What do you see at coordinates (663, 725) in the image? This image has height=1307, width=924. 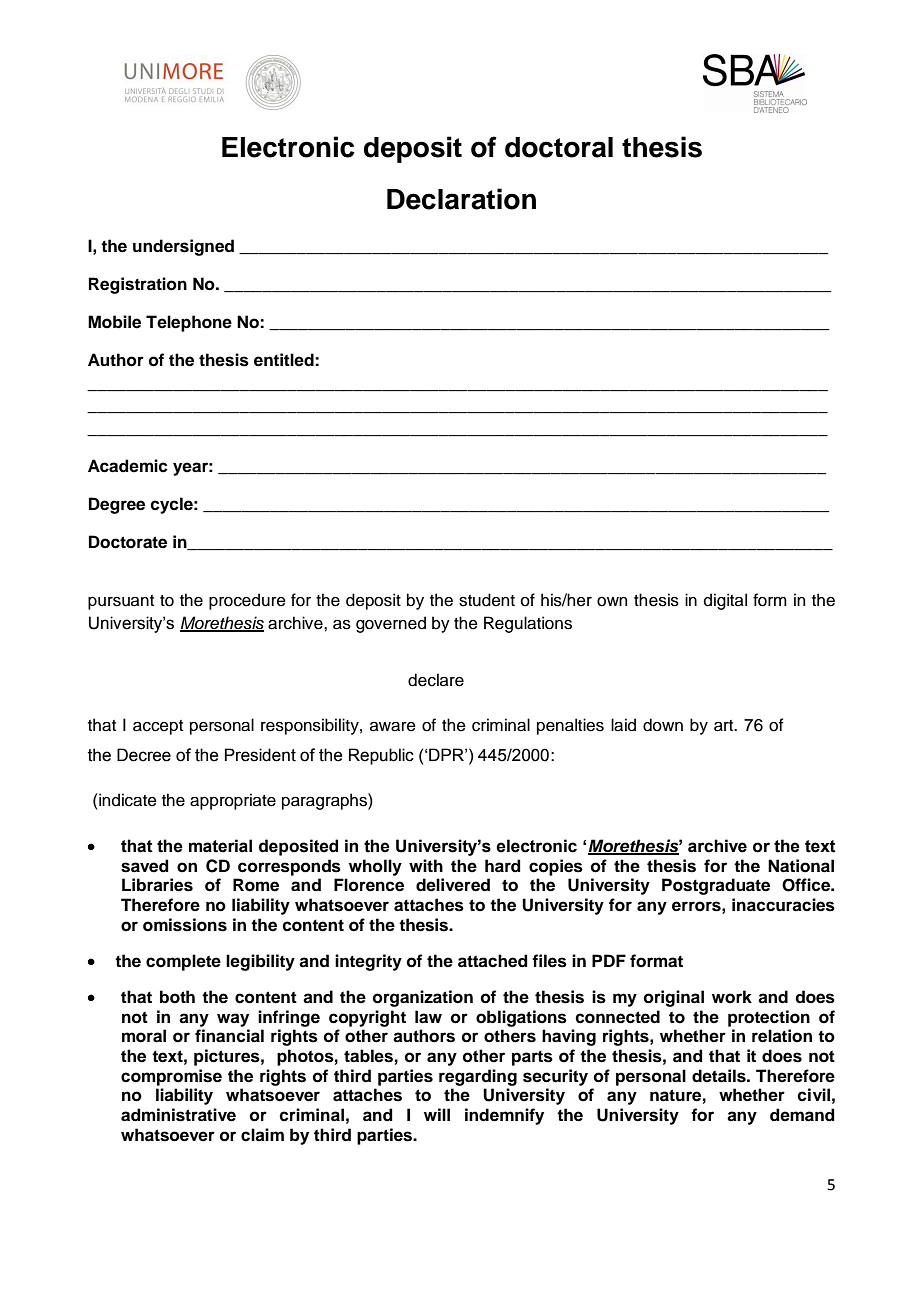 I see `down` at bounding box center [663, 725].
